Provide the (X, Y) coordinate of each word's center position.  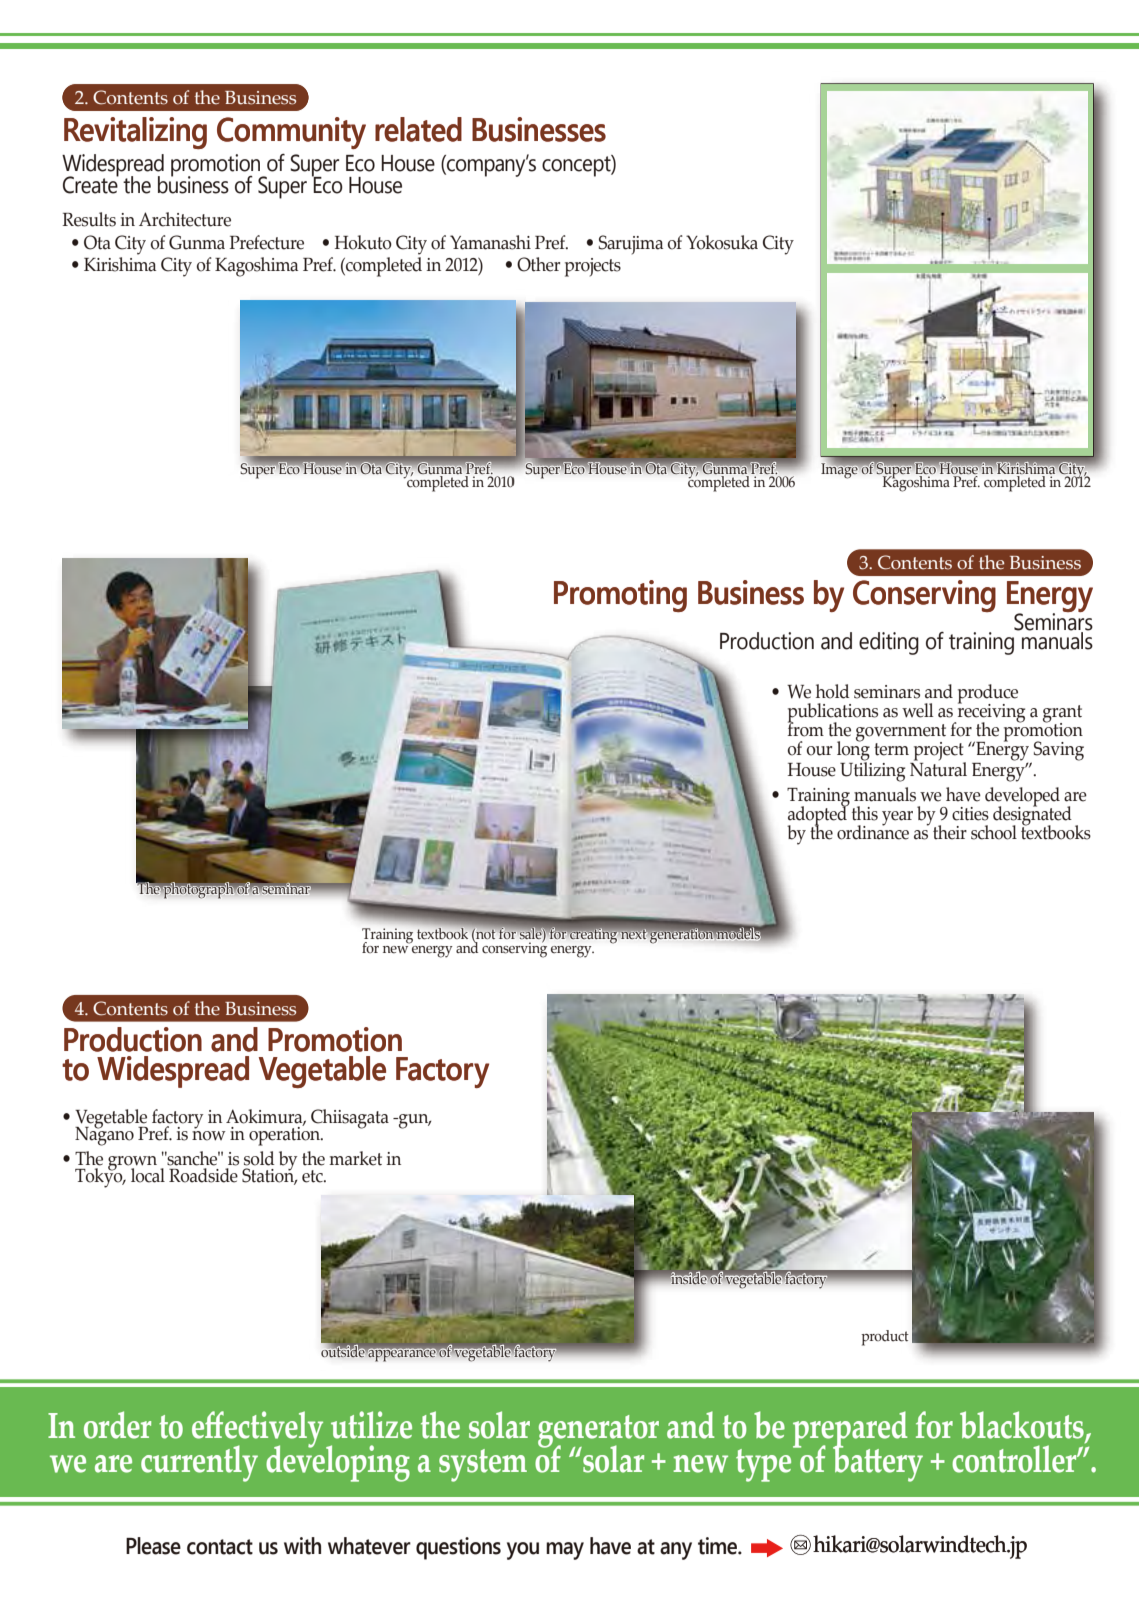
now (209, 1134)
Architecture (185, 219)
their (950, 832)
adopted (818, 816)
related (418, 129)
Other (538, 264)
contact (220, 1547)
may (565, 1551)
